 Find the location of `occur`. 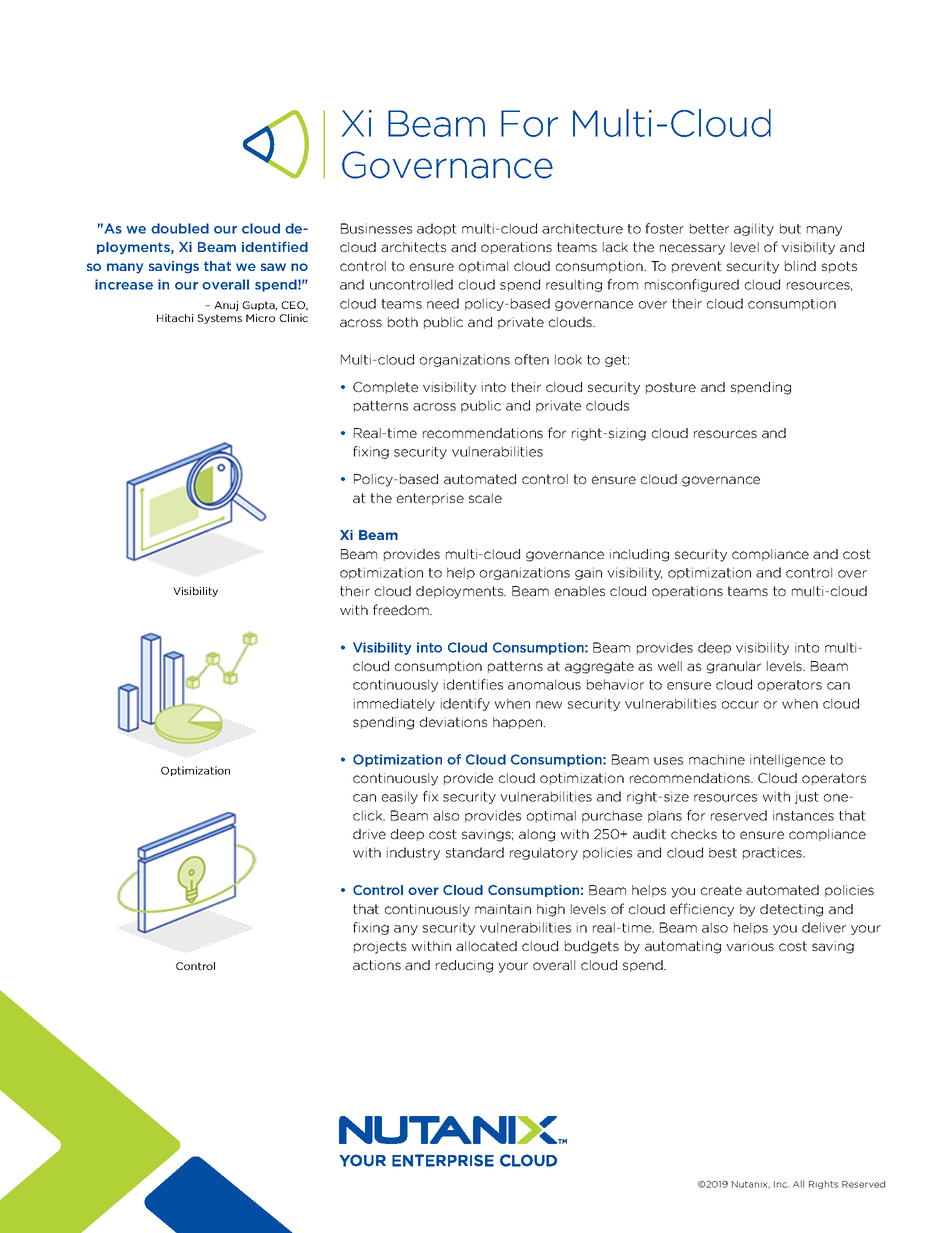

occur is located at coordinates (740, 705).
